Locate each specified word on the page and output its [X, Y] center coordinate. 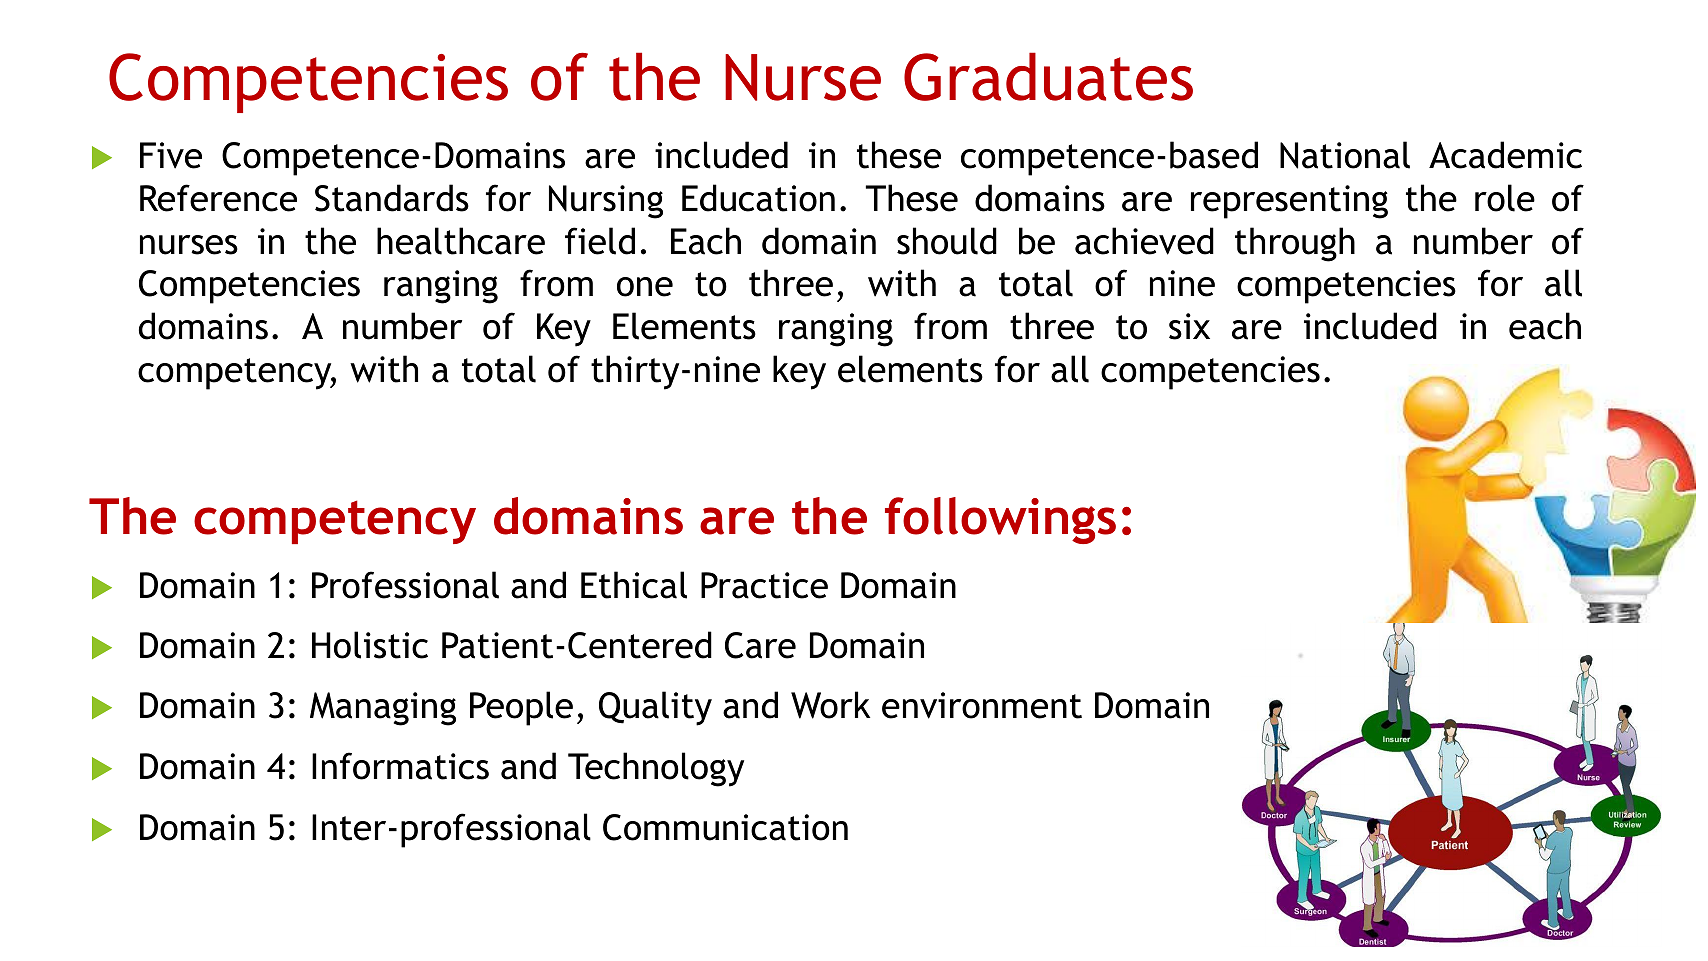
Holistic [370, 645]
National [1345, 155]
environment [982, 705]
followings [1000, 520]
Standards [392, 198]
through [1295, 244]
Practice [764, 585]
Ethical [634, 585]
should [947, 241]
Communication [725, 827]
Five [171, 155]
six [1189, 326]
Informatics [400, 766]
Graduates [1048, 76]
